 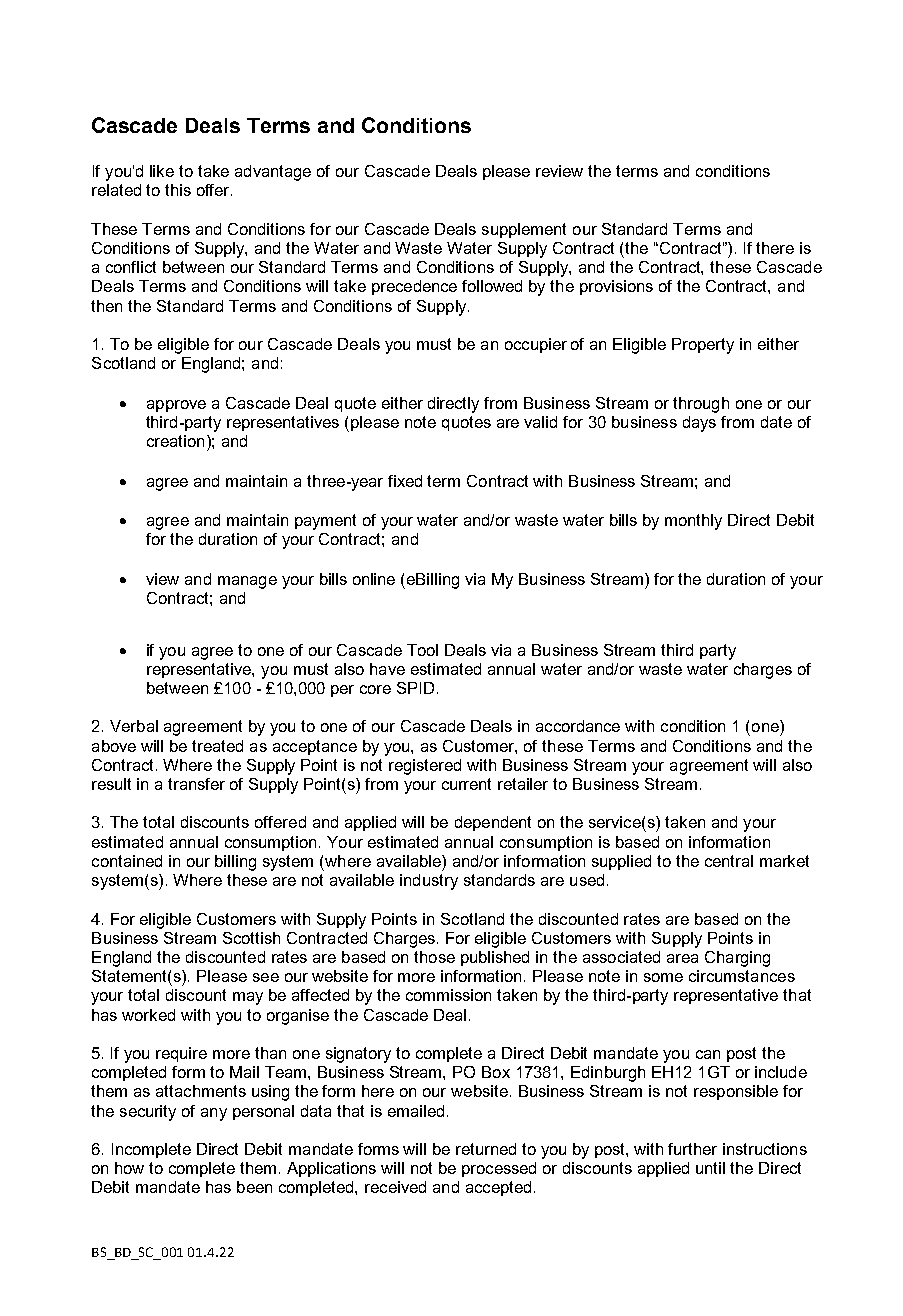 I want to click on provisions, so click(x=616, y=287).
